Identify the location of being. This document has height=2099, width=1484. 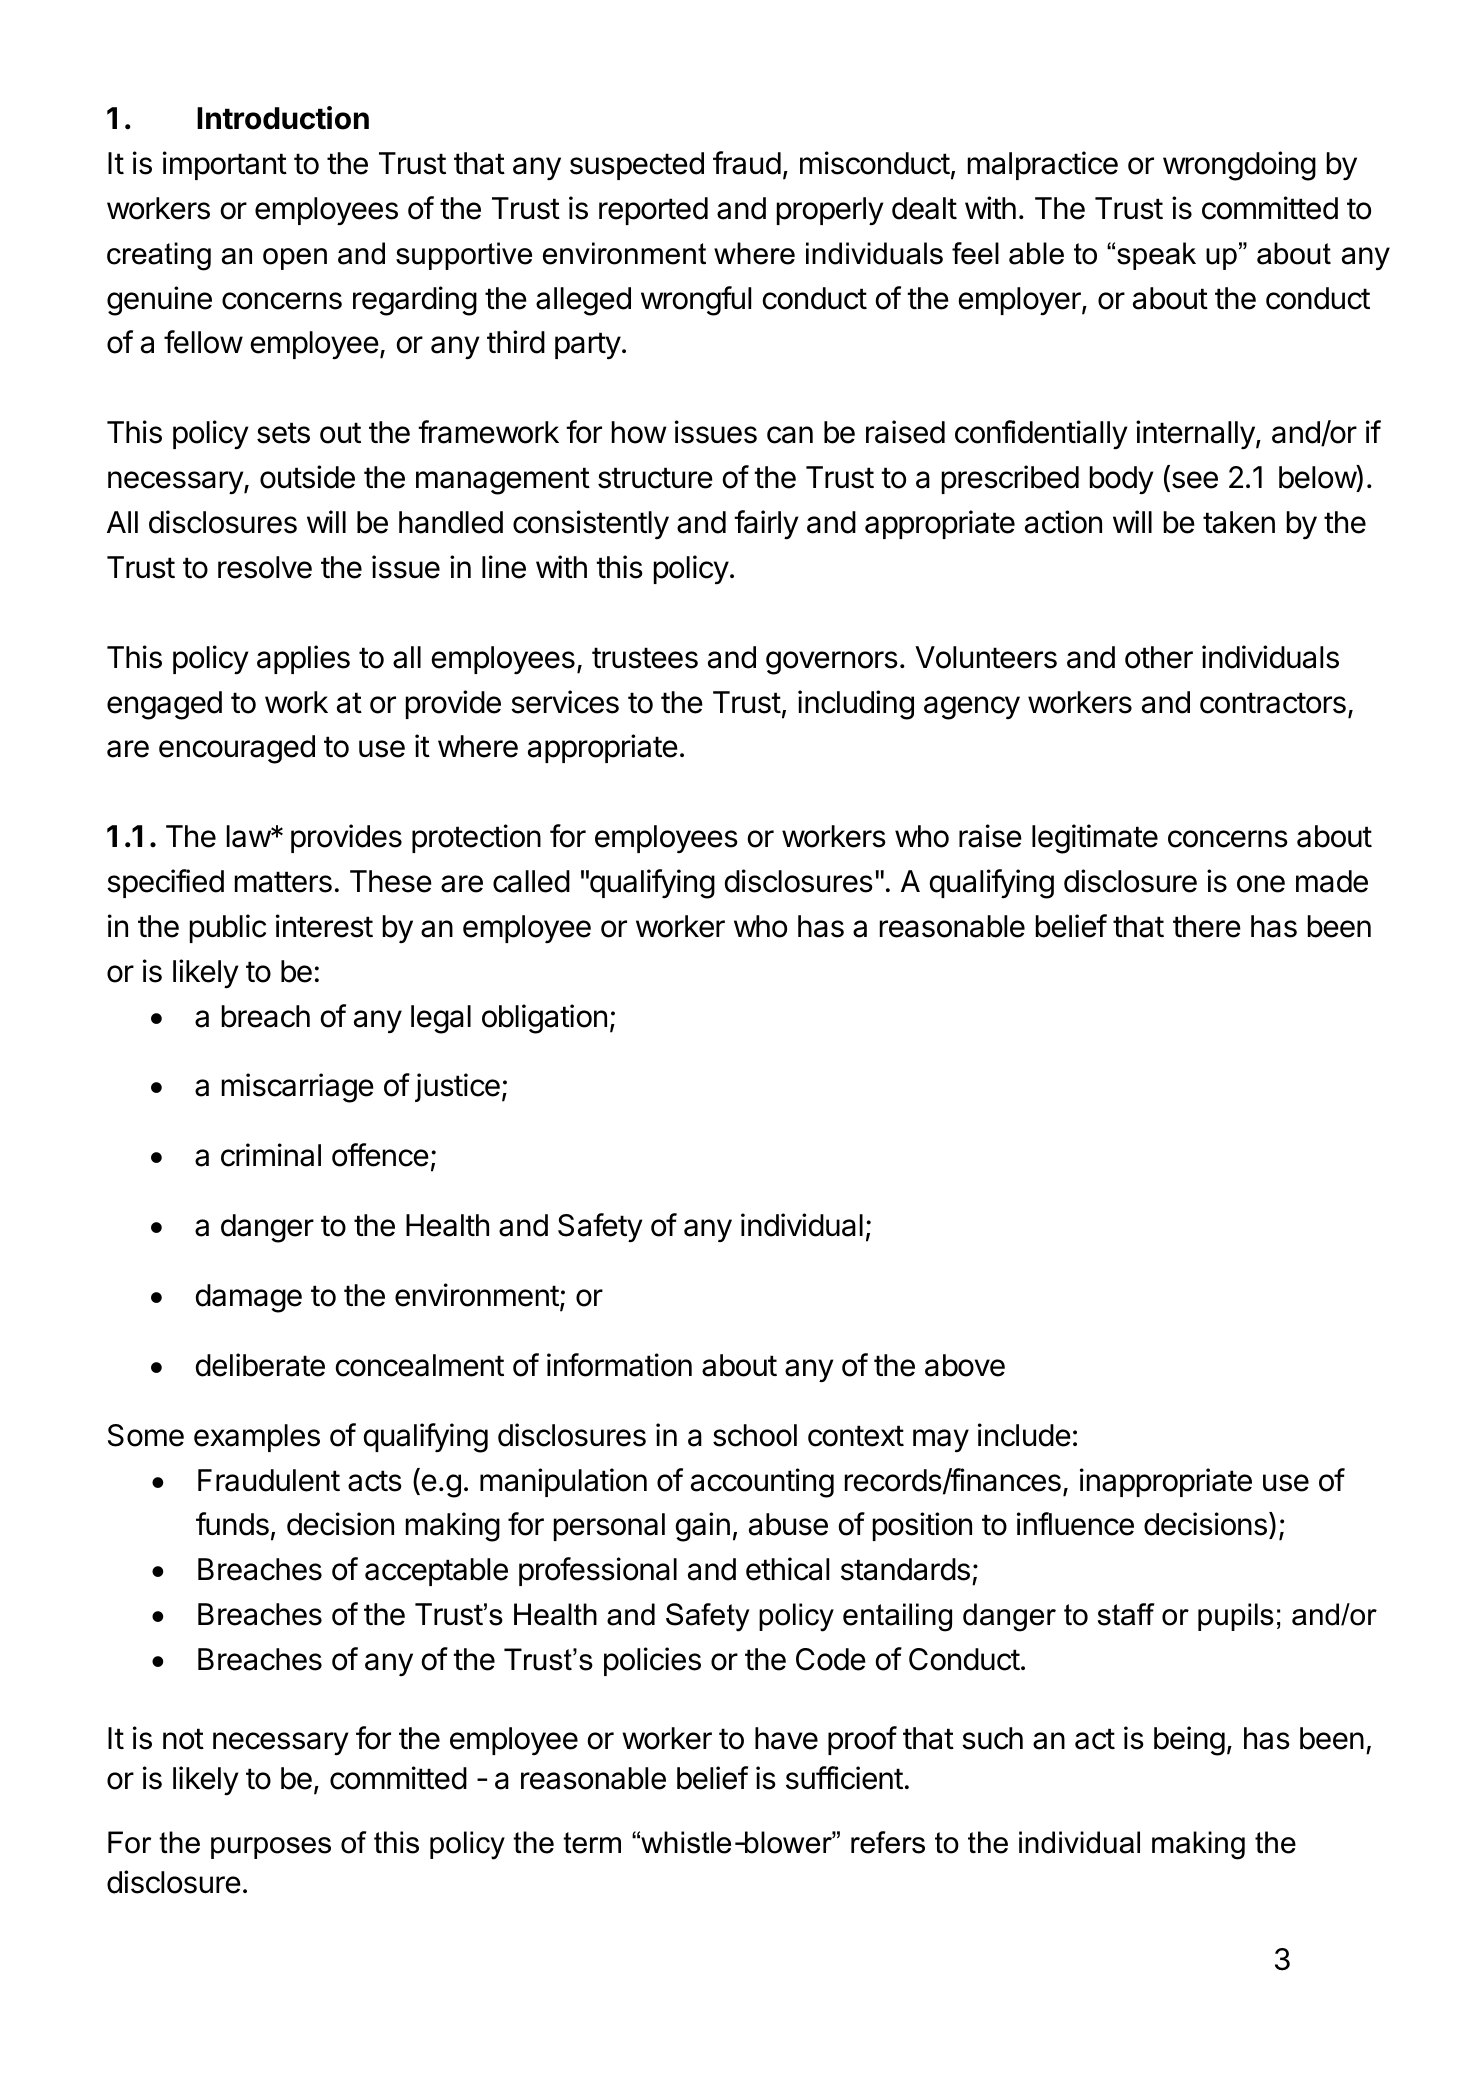
(1189, 1741).
